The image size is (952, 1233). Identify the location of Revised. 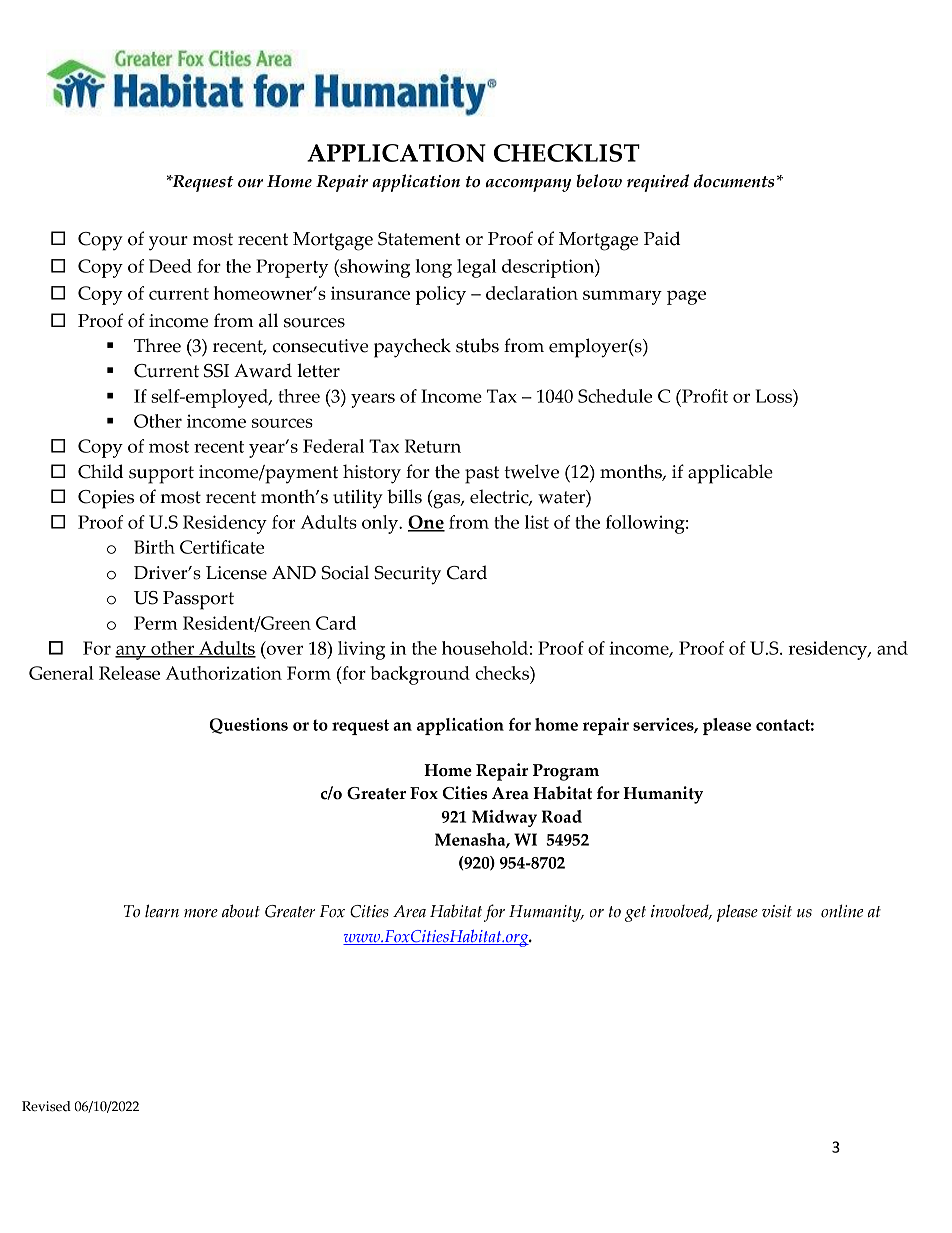
(46, 1106).
